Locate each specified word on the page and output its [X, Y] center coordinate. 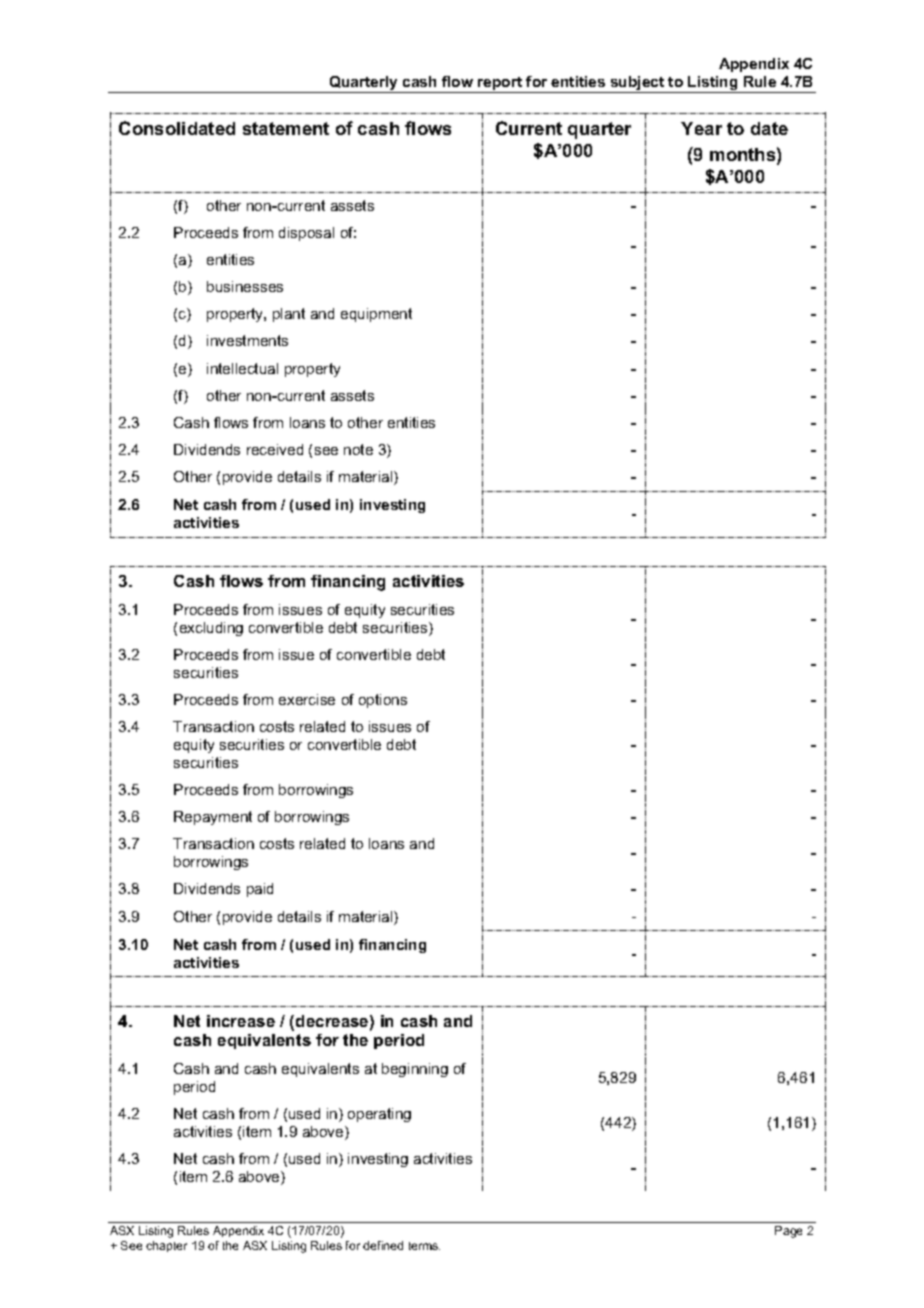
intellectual [242, 368]
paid [260, 890]
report [500, 85]
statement [286, 128]
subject [637, 84]
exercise [307, 699]
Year [701, 128]
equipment [376, 315]
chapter [166, 1246]
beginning [415, 1070]
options [383, 701]
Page [788, 1232]
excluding [211, 629]
